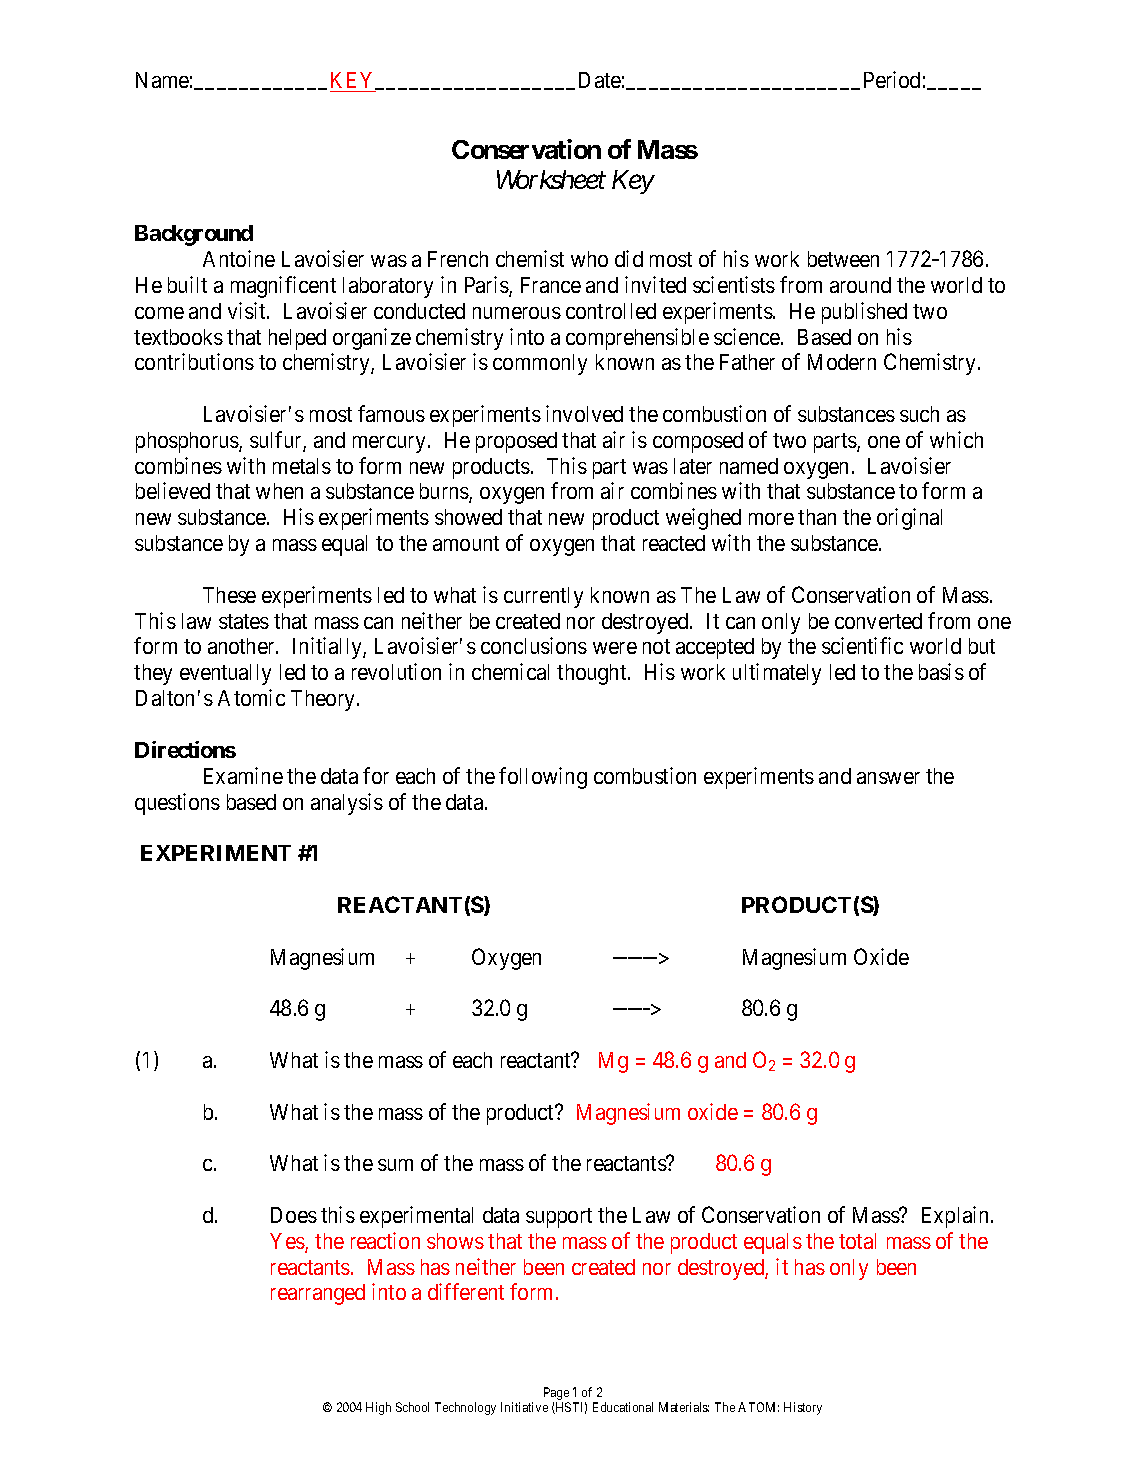  What do you see at coordinates (294, 1215) in the document?
I see `Does` at bounding box center [294, 1215].
